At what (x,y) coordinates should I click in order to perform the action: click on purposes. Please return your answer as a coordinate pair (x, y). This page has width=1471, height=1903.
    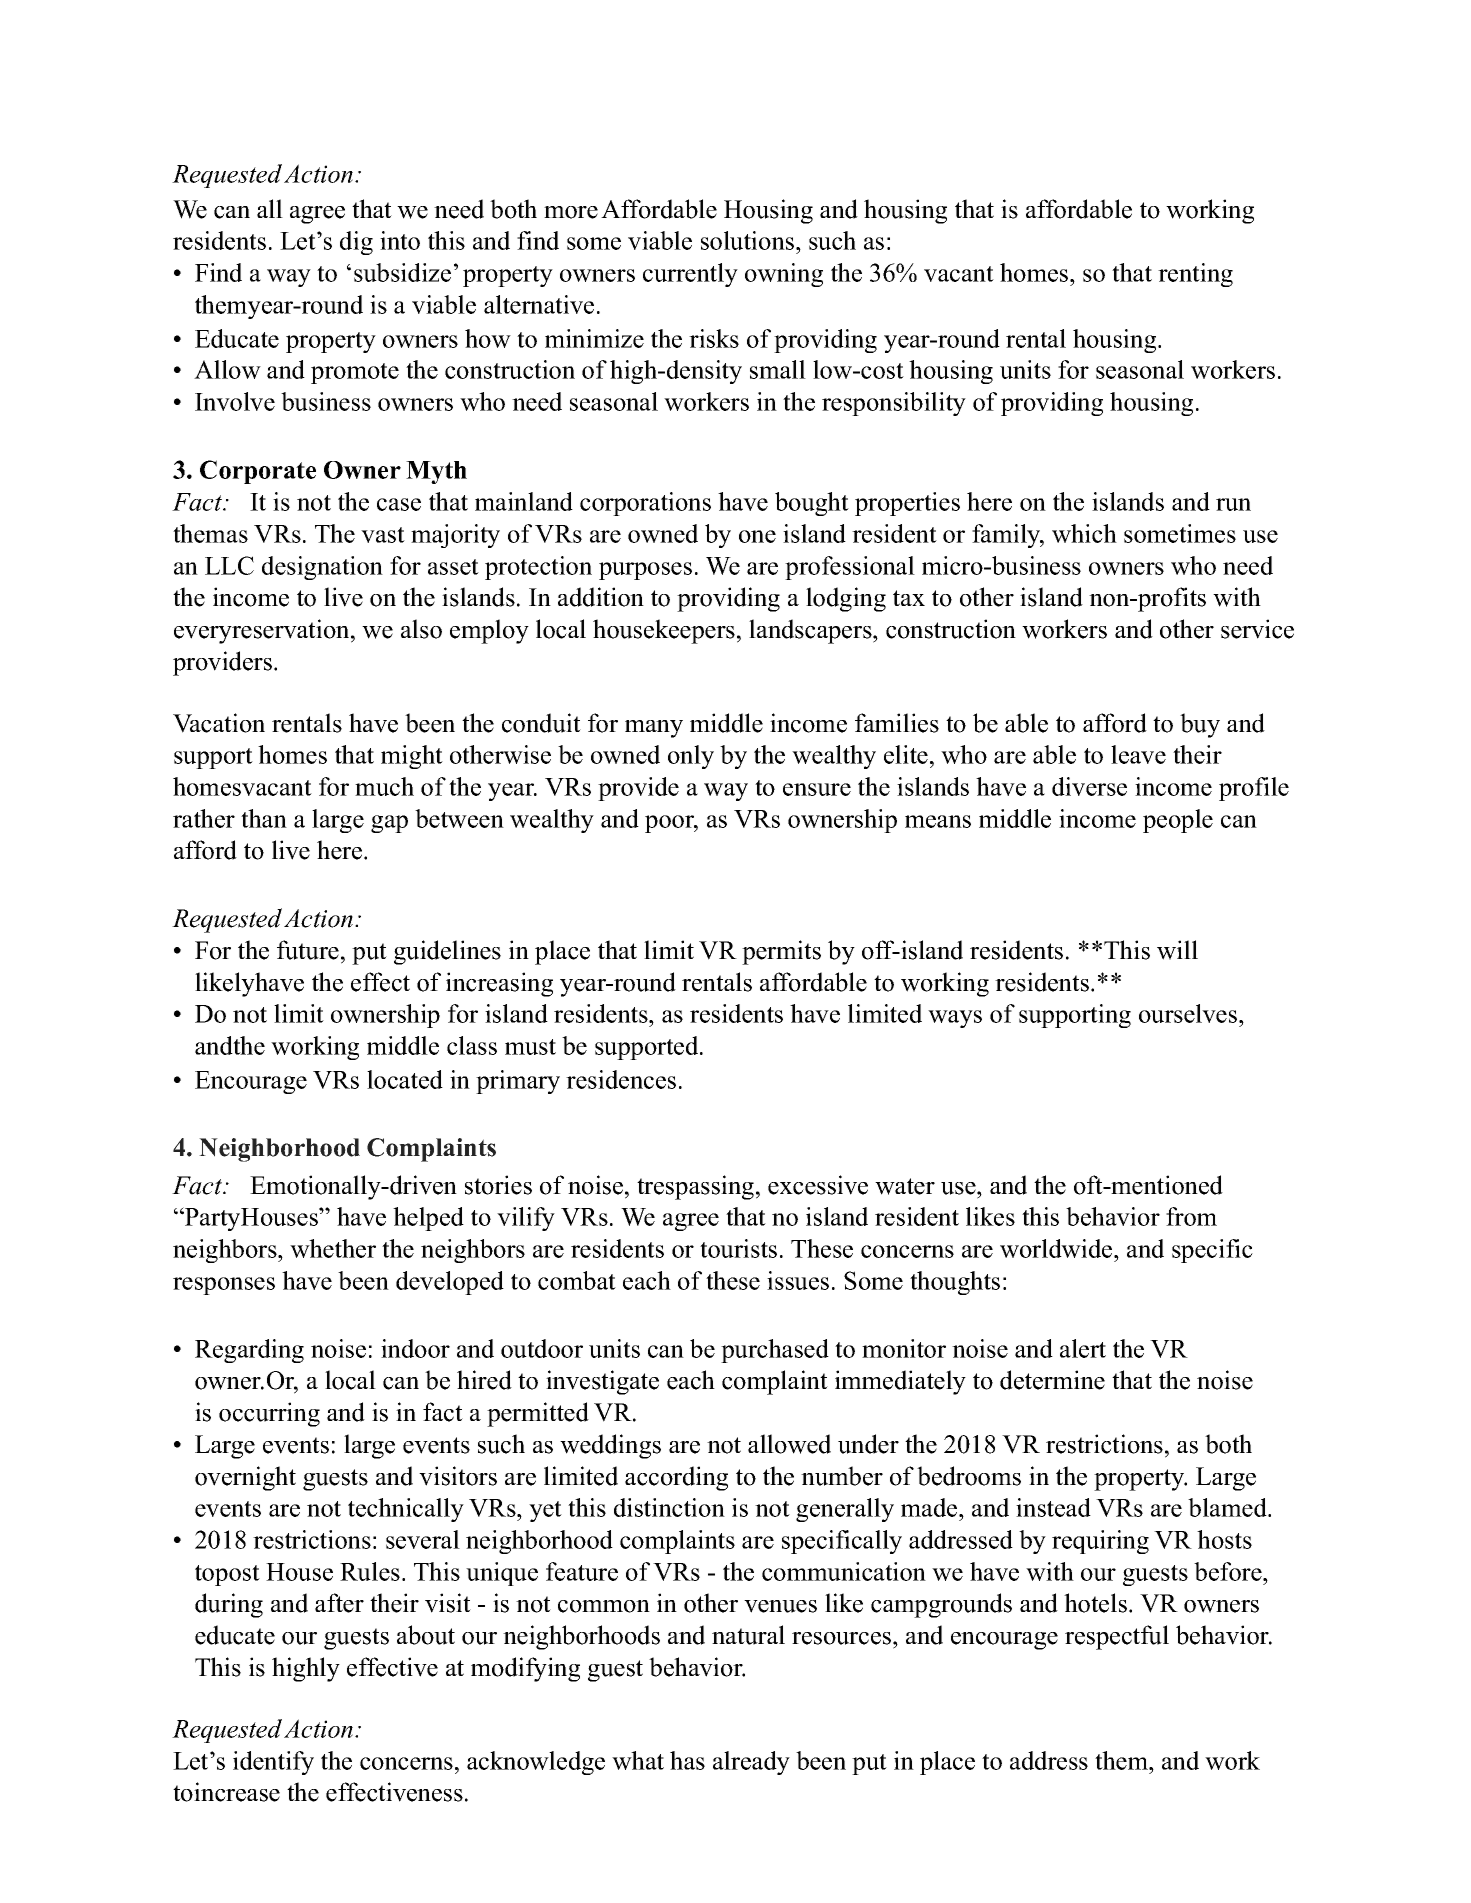
    Looking at the image, I should click on (645, 571).
